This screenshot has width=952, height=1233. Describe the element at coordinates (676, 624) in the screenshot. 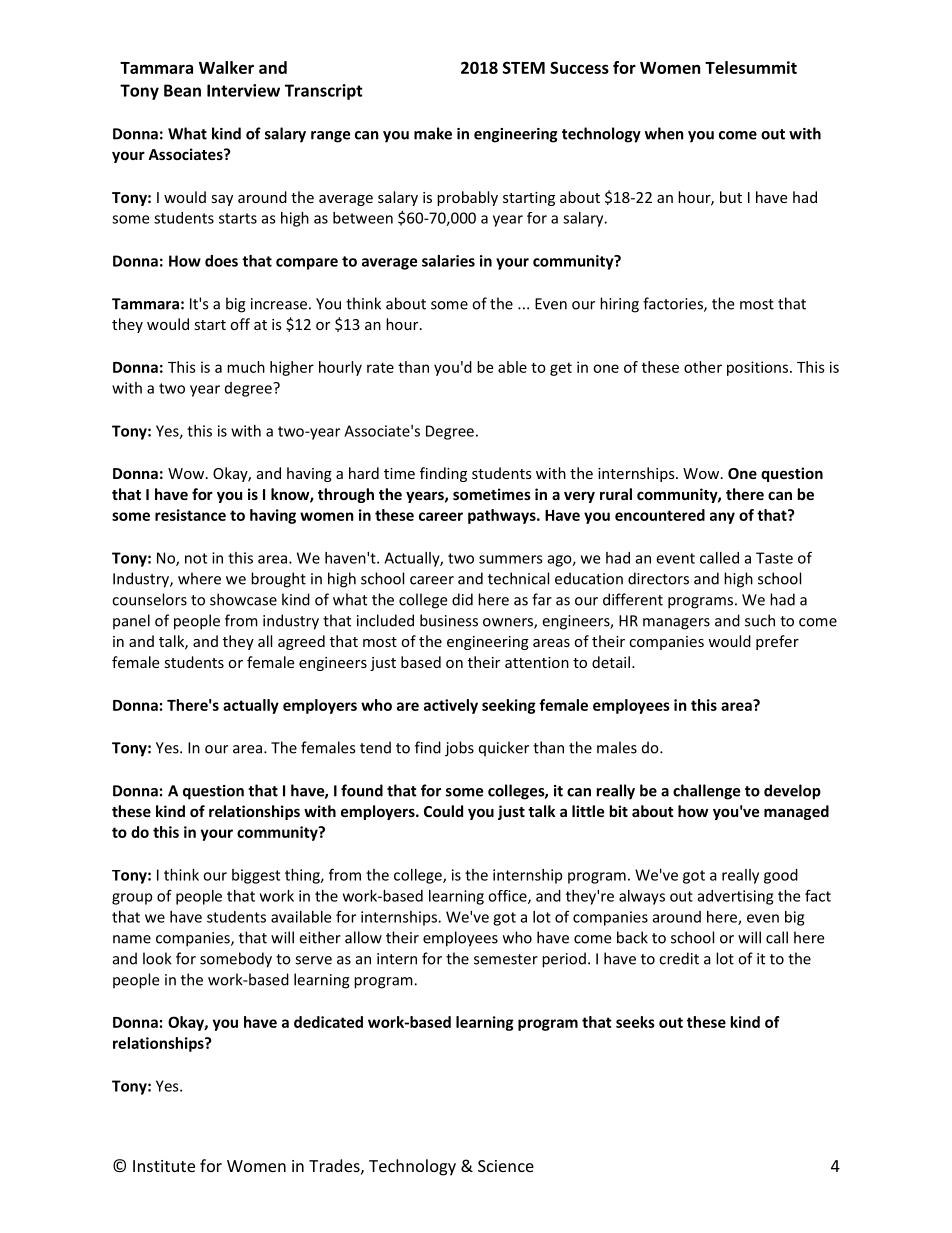

I see `managers` at that location.
